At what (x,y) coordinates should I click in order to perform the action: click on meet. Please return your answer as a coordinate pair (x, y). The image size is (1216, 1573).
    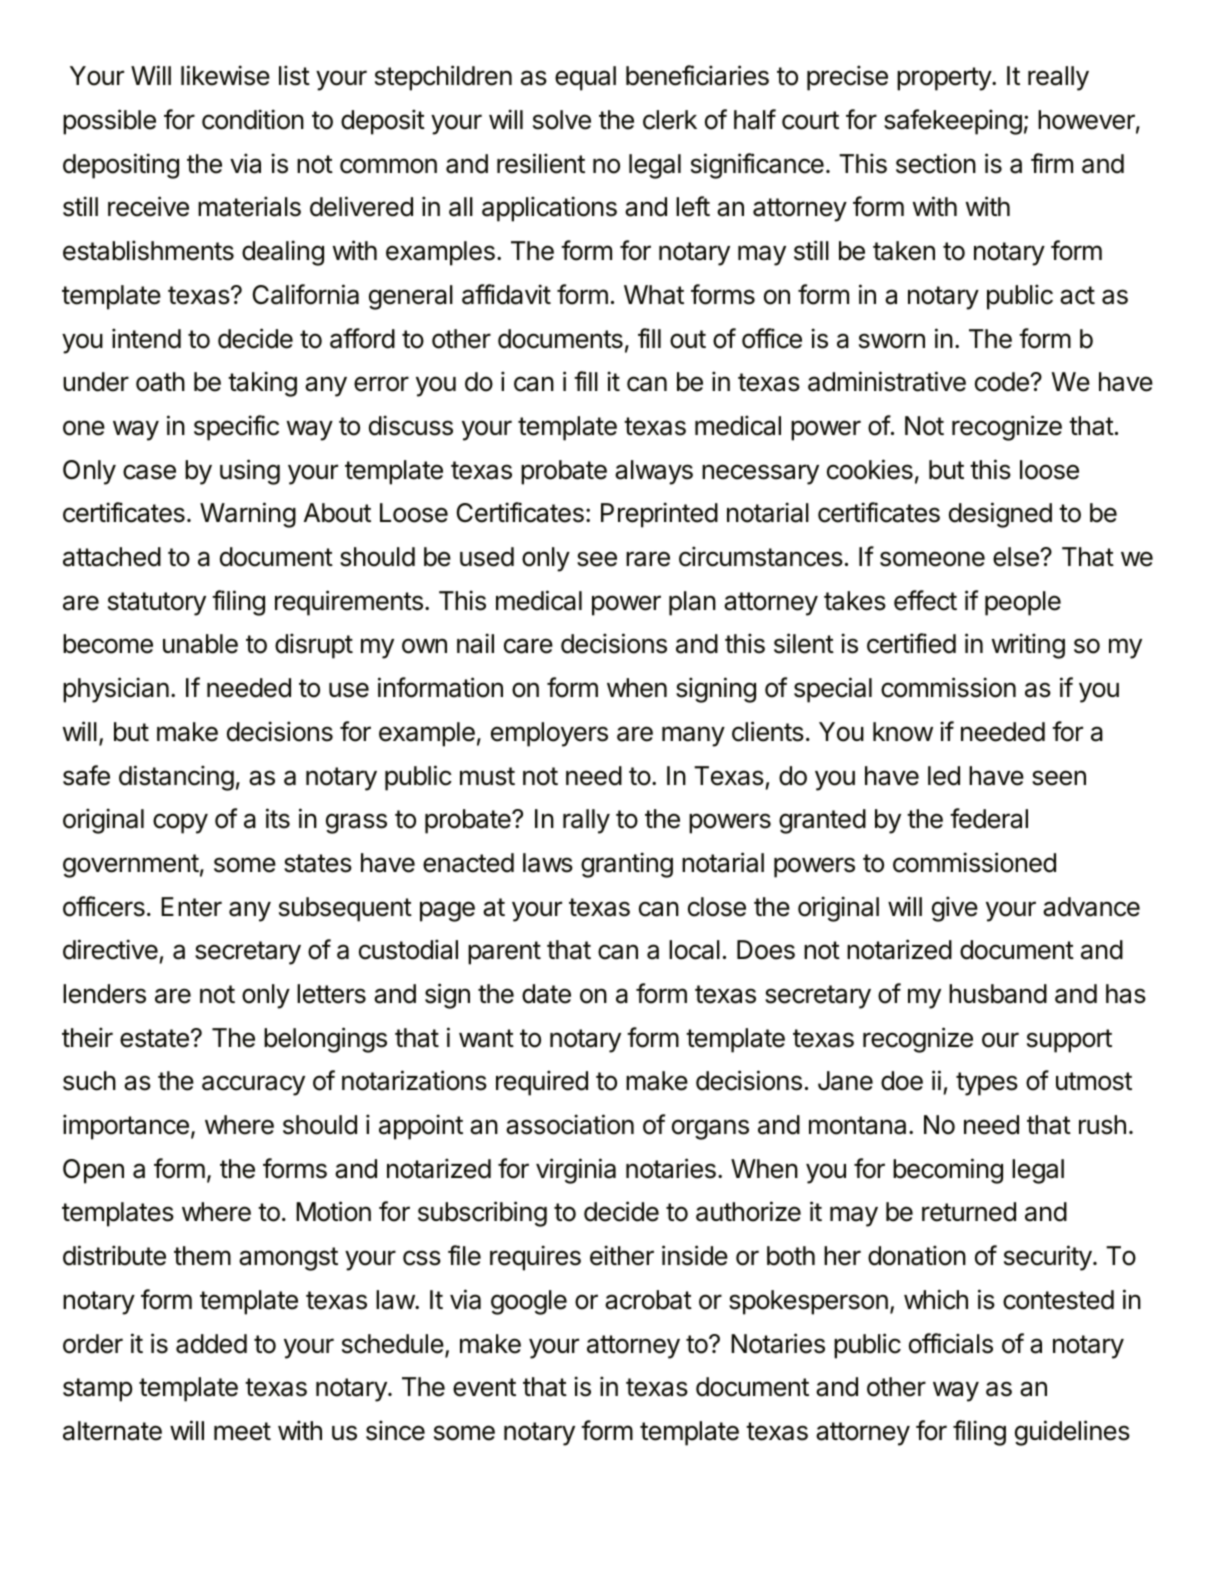
    Looking at the image, I should click on (242, 1431).
